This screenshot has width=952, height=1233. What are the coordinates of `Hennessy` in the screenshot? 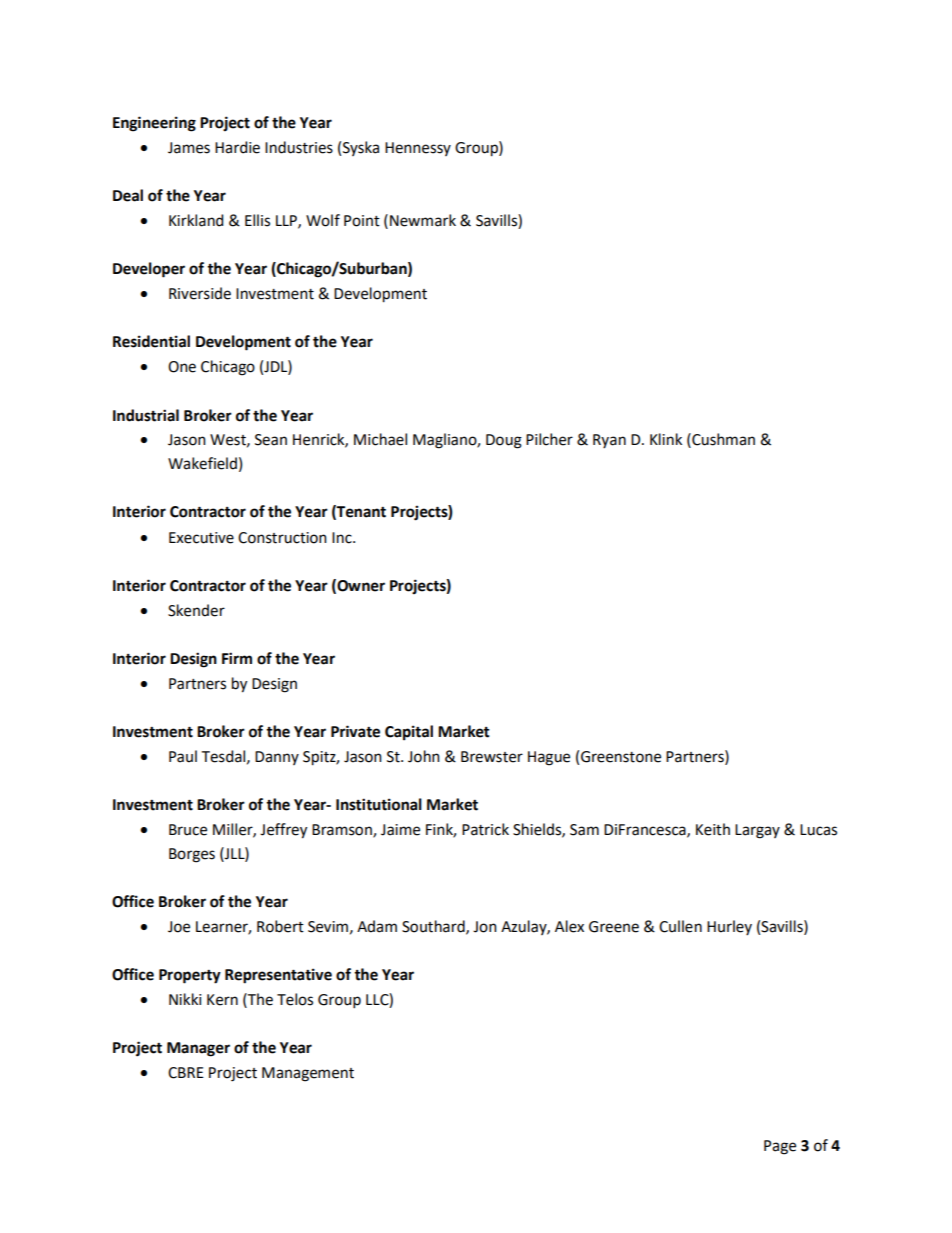 It's located at (418, 149).
